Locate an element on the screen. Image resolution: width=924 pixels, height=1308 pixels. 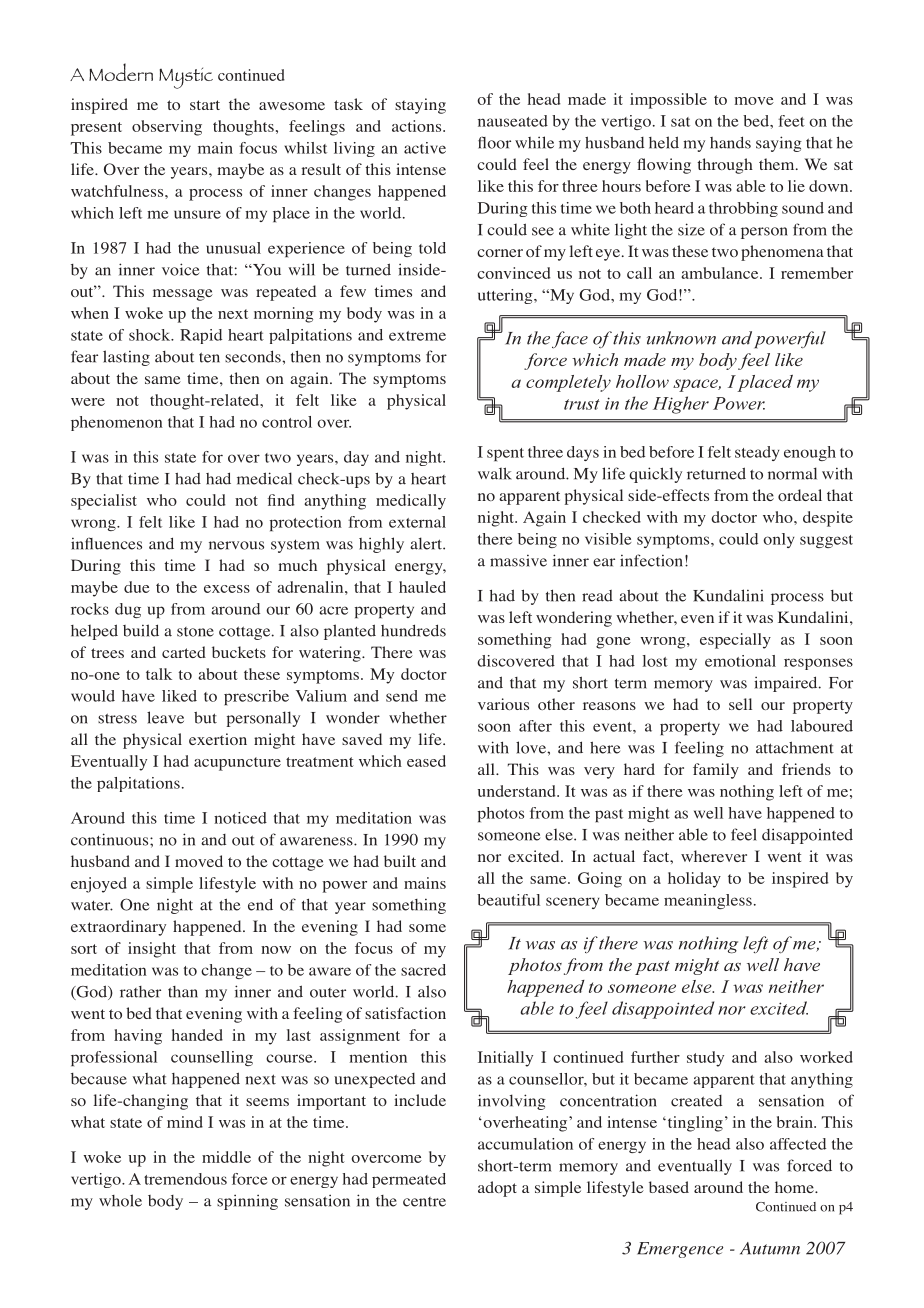
hands is located at coordinates (730, 142).
